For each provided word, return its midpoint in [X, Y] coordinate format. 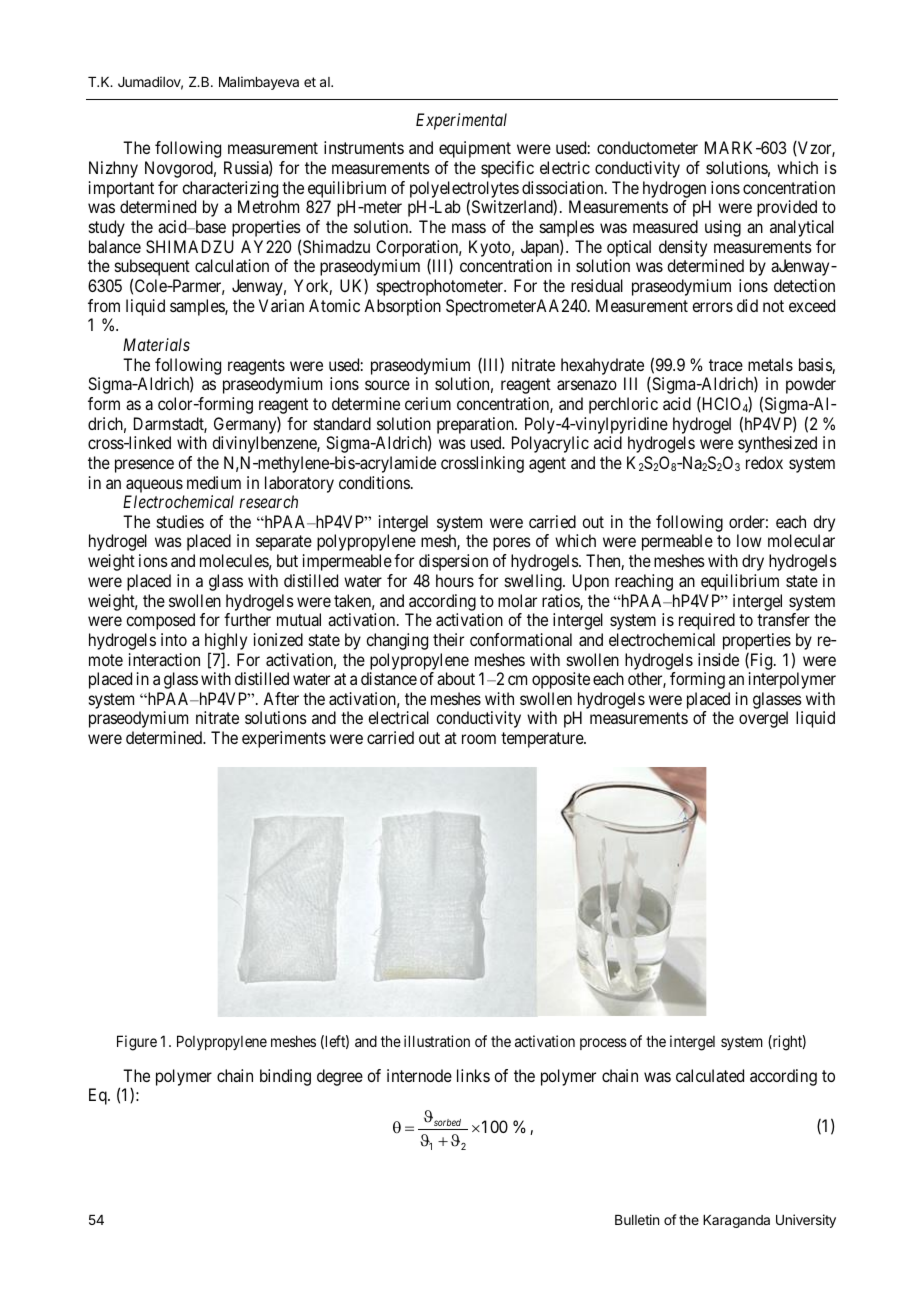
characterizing [230, 189]
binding [285, 1077]
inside [718, 659]
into [174, 639]
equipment [475, 149]
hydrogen [674, 189]
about [456, 678]
